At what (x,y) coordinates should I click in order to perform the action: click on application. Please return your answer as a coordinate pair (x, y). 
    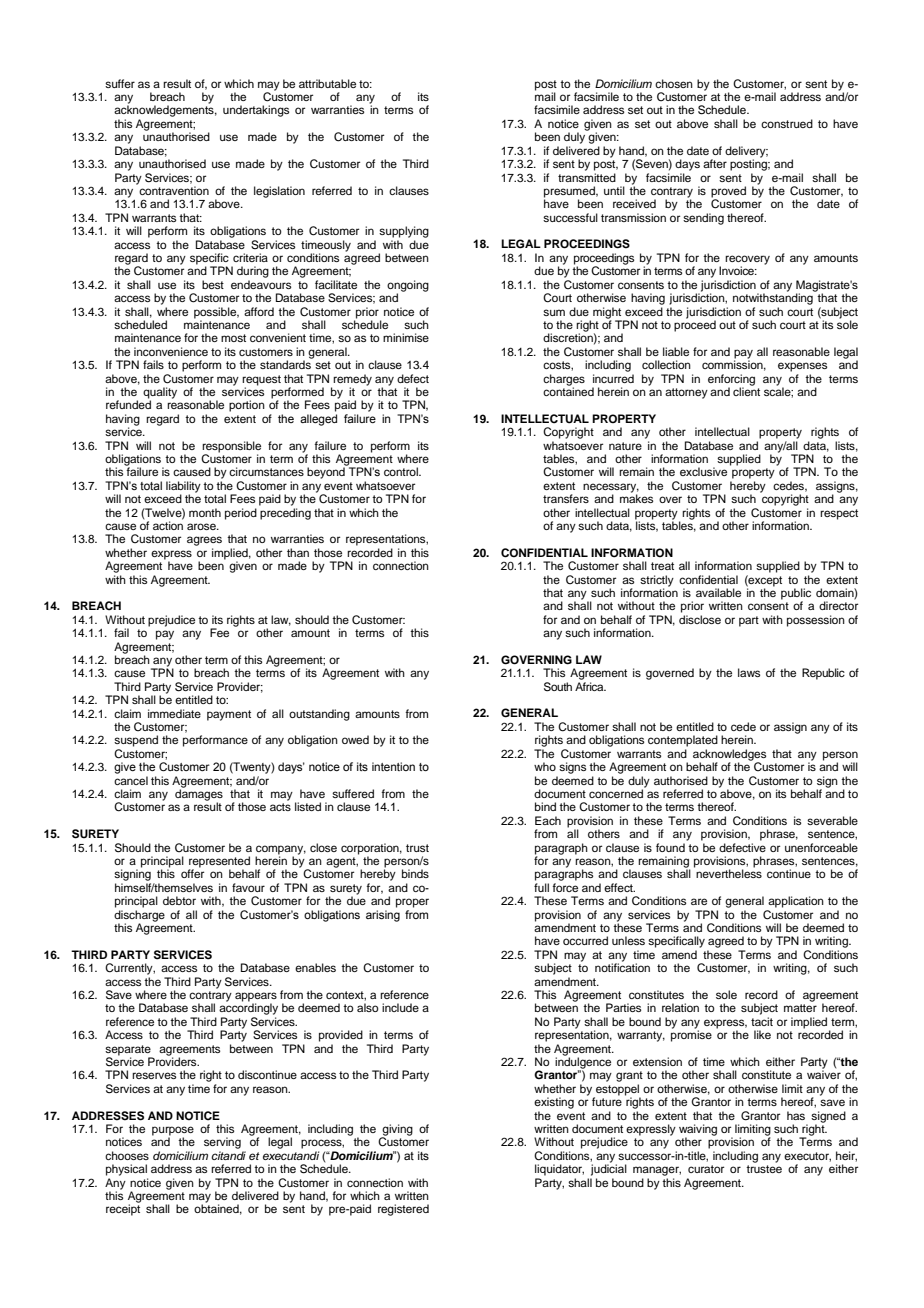
    Looking at the image, I should click on (796, 902).
